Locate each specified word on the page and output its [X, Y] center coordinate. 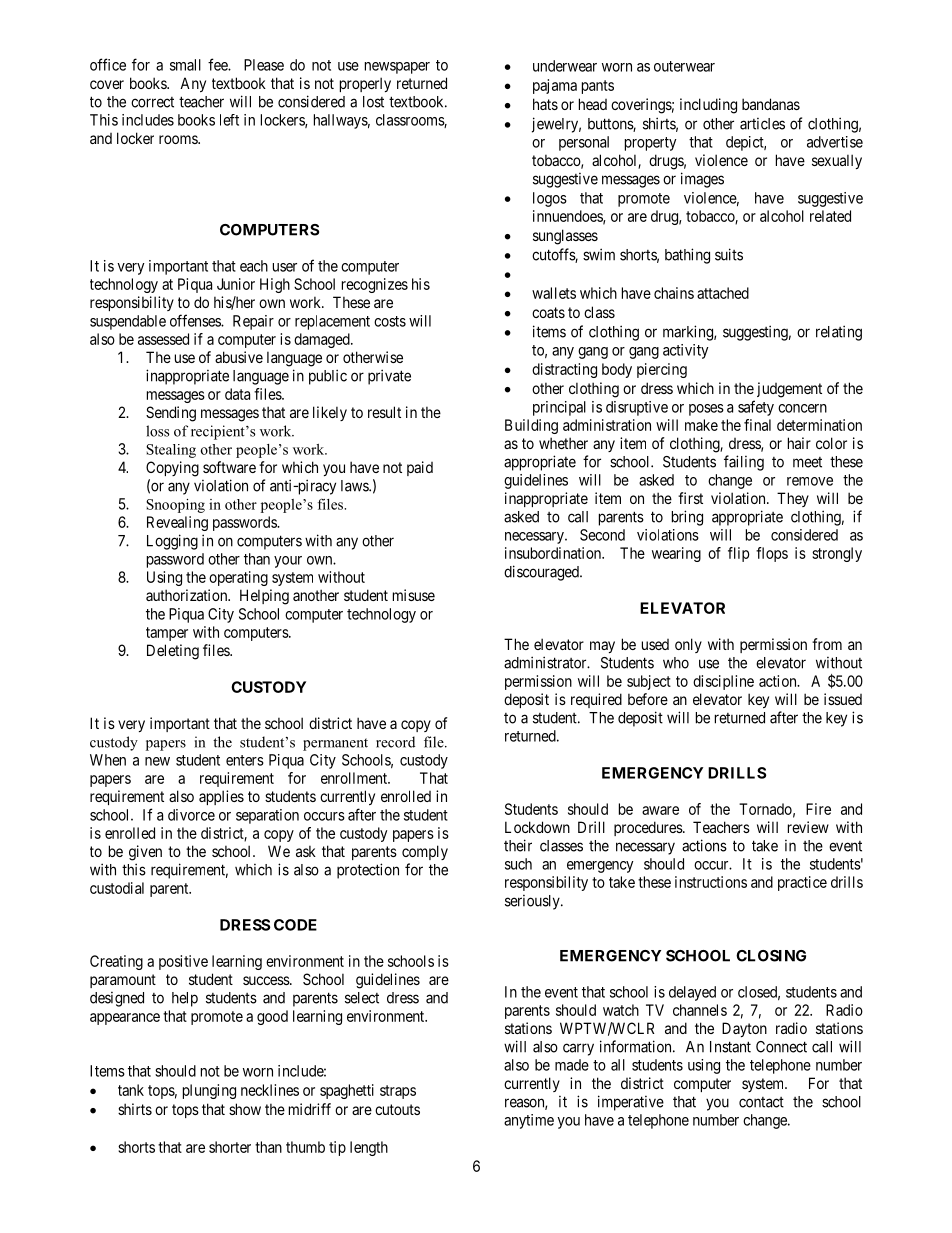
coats [548, 312]
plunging [209, 1091]
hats [545, 104]
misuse [414, 595]
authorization [188, 595]
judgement [789, 390]
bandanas [771, 104]
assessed [163, 339]
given [145, 853]
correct [152, 102]
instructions [711, 882]
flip [739, 554]
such [518, 864]
